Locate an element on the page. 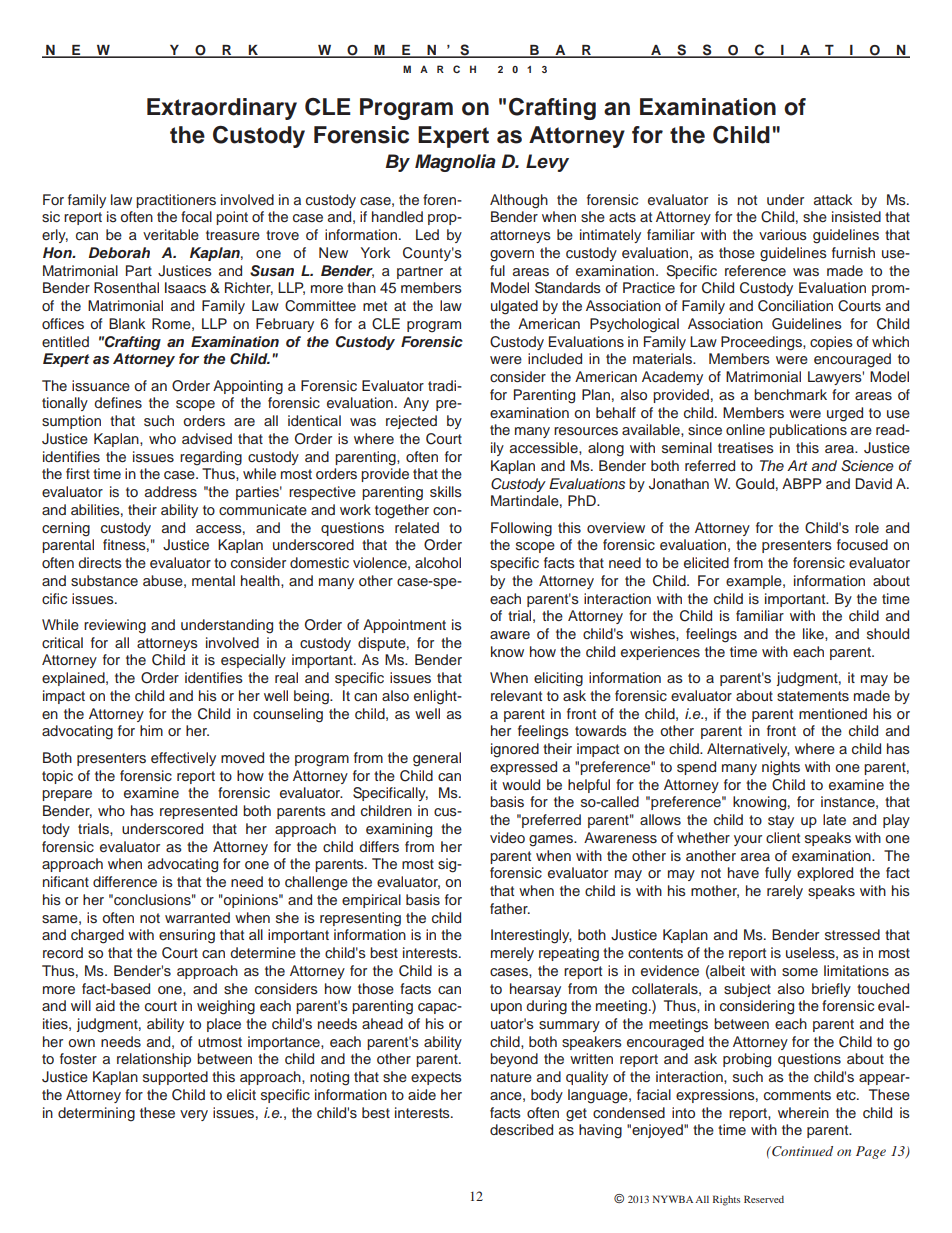  attack is located at coordinates (833, 199).
